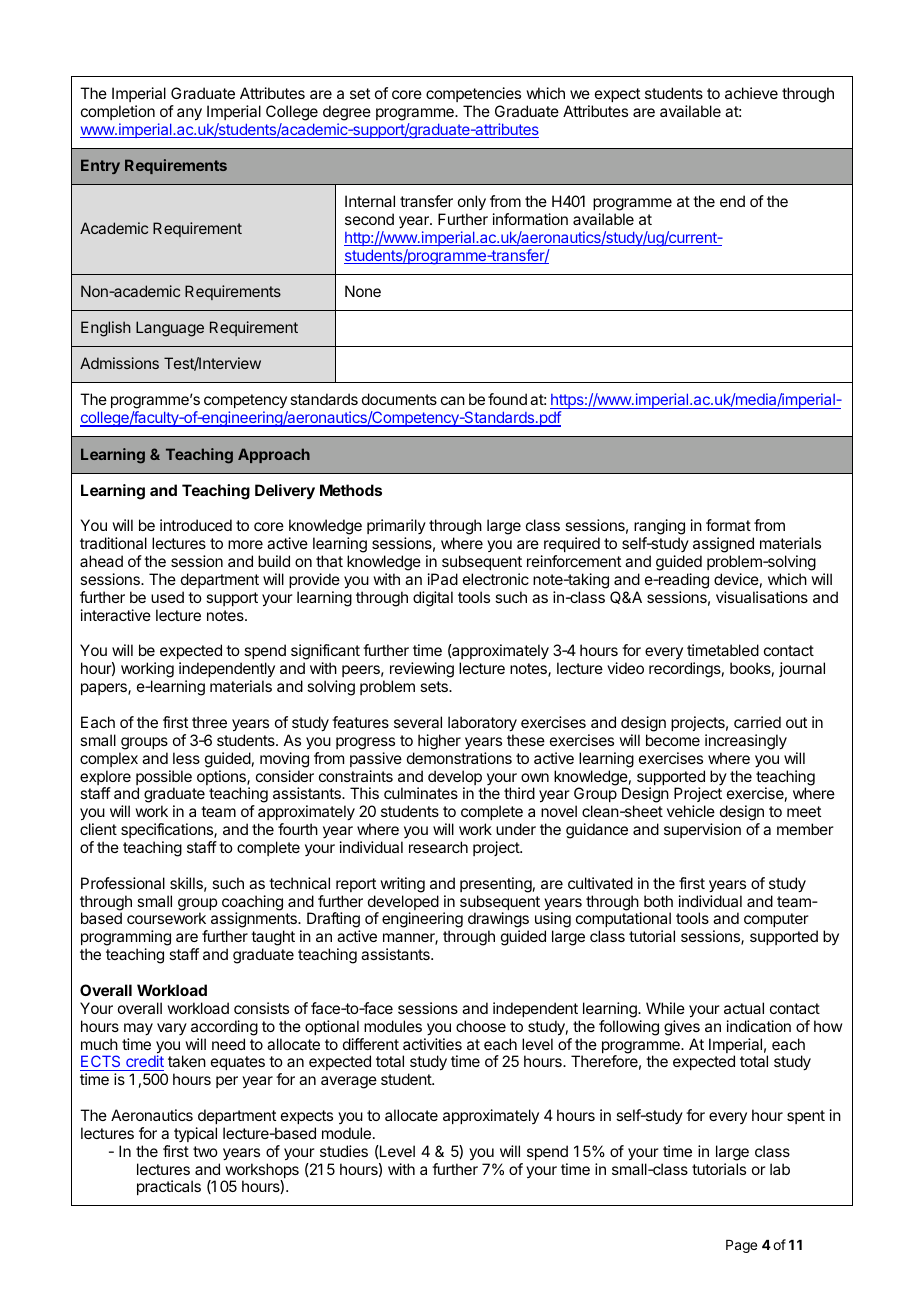 Image resolution: width=924 pixels, height=1308 pixels. I want to click on studies, so click(344, 1151).
